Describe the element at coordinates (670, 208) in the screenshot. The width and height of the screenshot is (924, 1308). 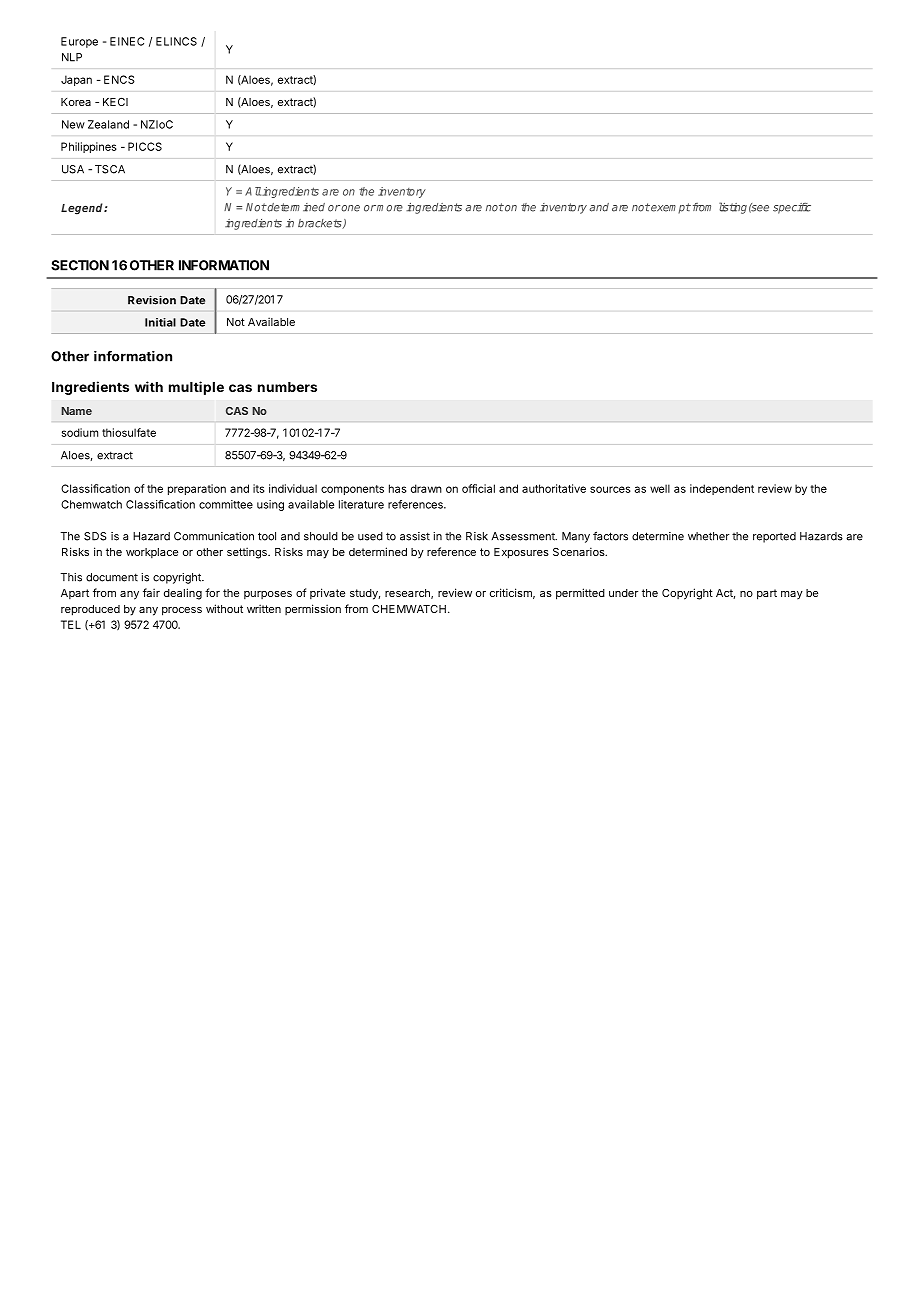
I see `exempt` at that location.
